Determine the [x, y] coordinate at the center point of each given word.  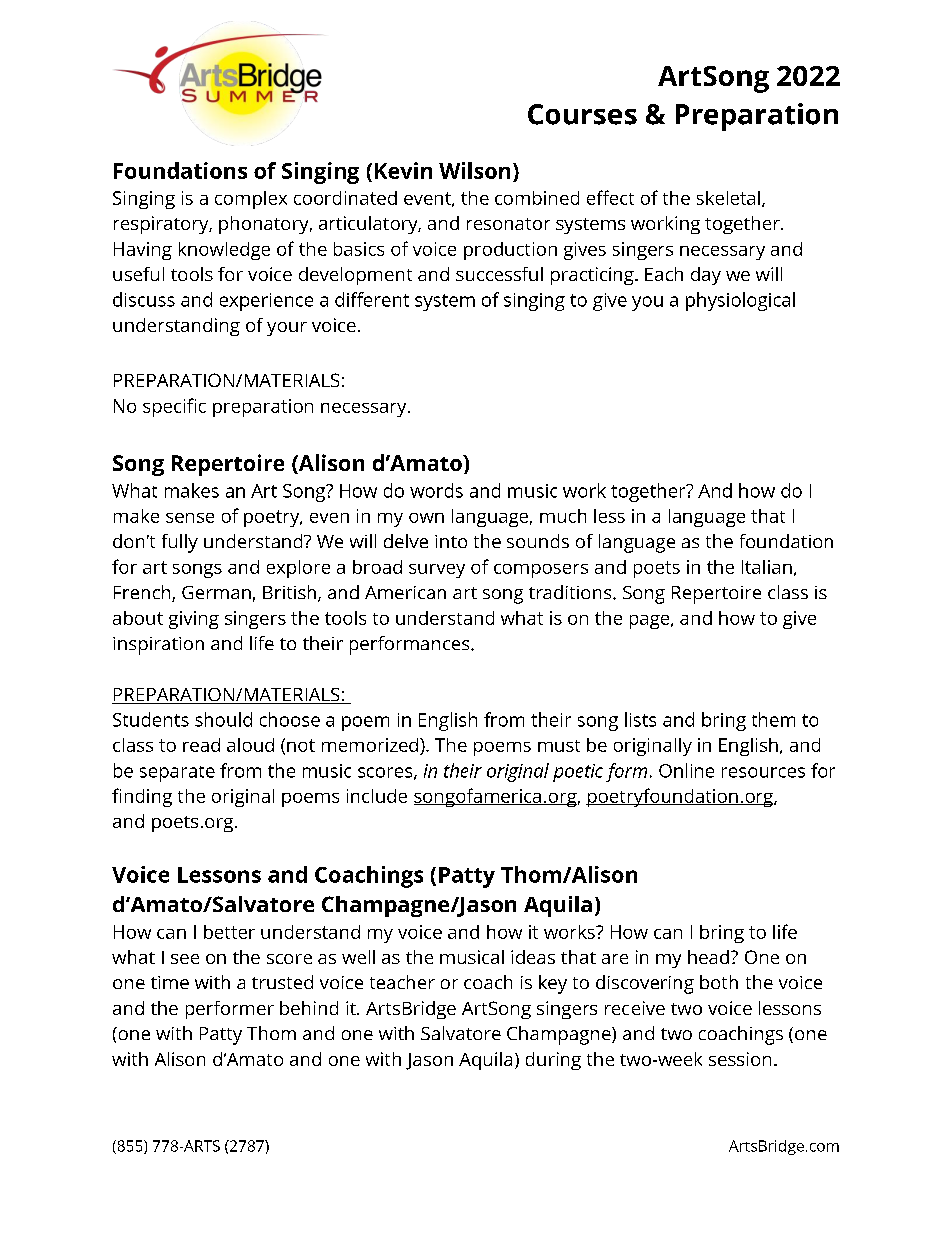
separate [177, 774]
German [216, 592]
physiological [740, 301]
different [372, 299]
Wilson [474, 170]
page [651, 622]
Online [686, 770]
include [377, 796]
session [740, 1059]
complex [251, 200]
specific [174, 407]
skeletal [728, 198]
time [170, 982]
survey [437, 571]
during [553, 1061]
